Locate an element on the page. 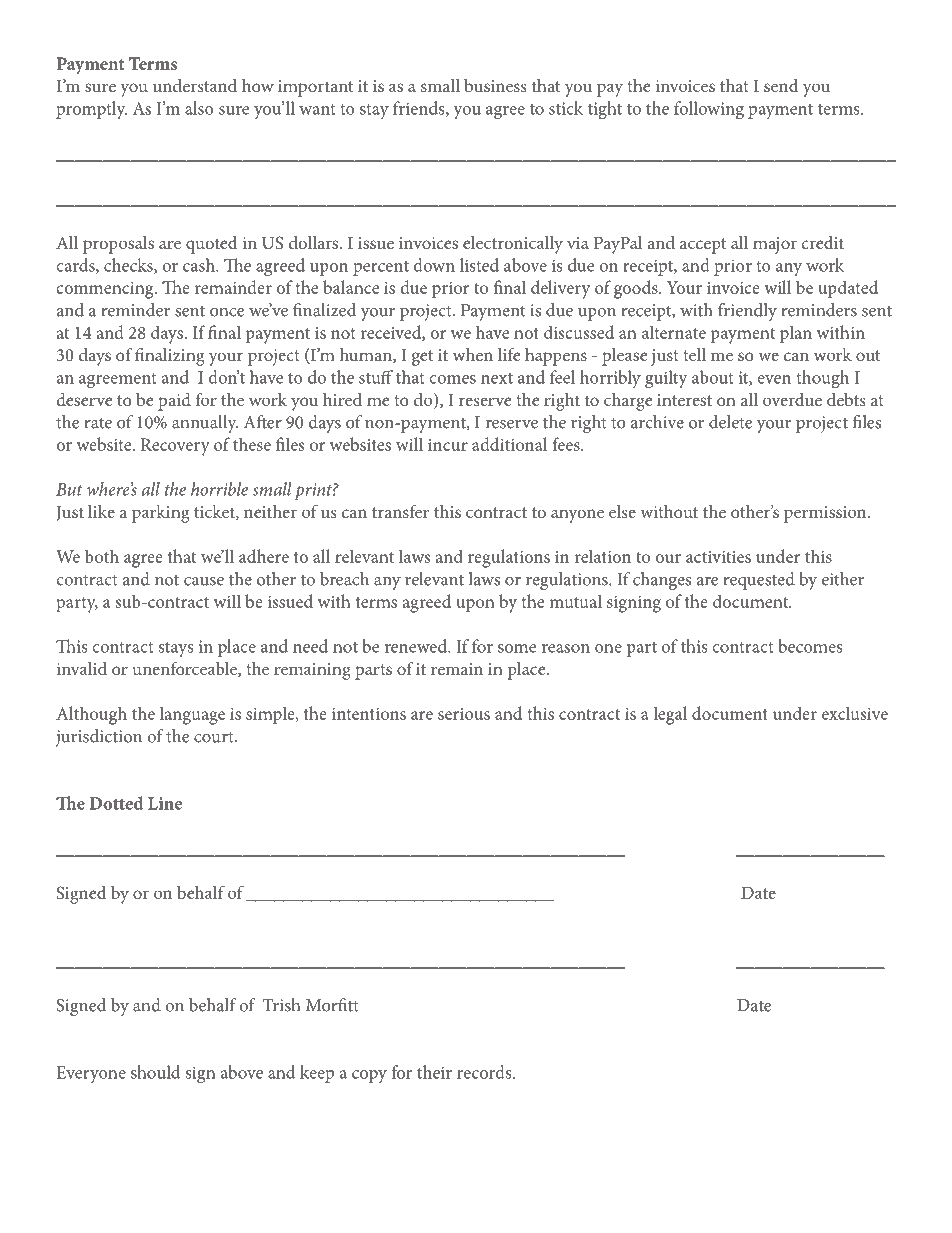  copy is located at coordinates (369, 1076).
